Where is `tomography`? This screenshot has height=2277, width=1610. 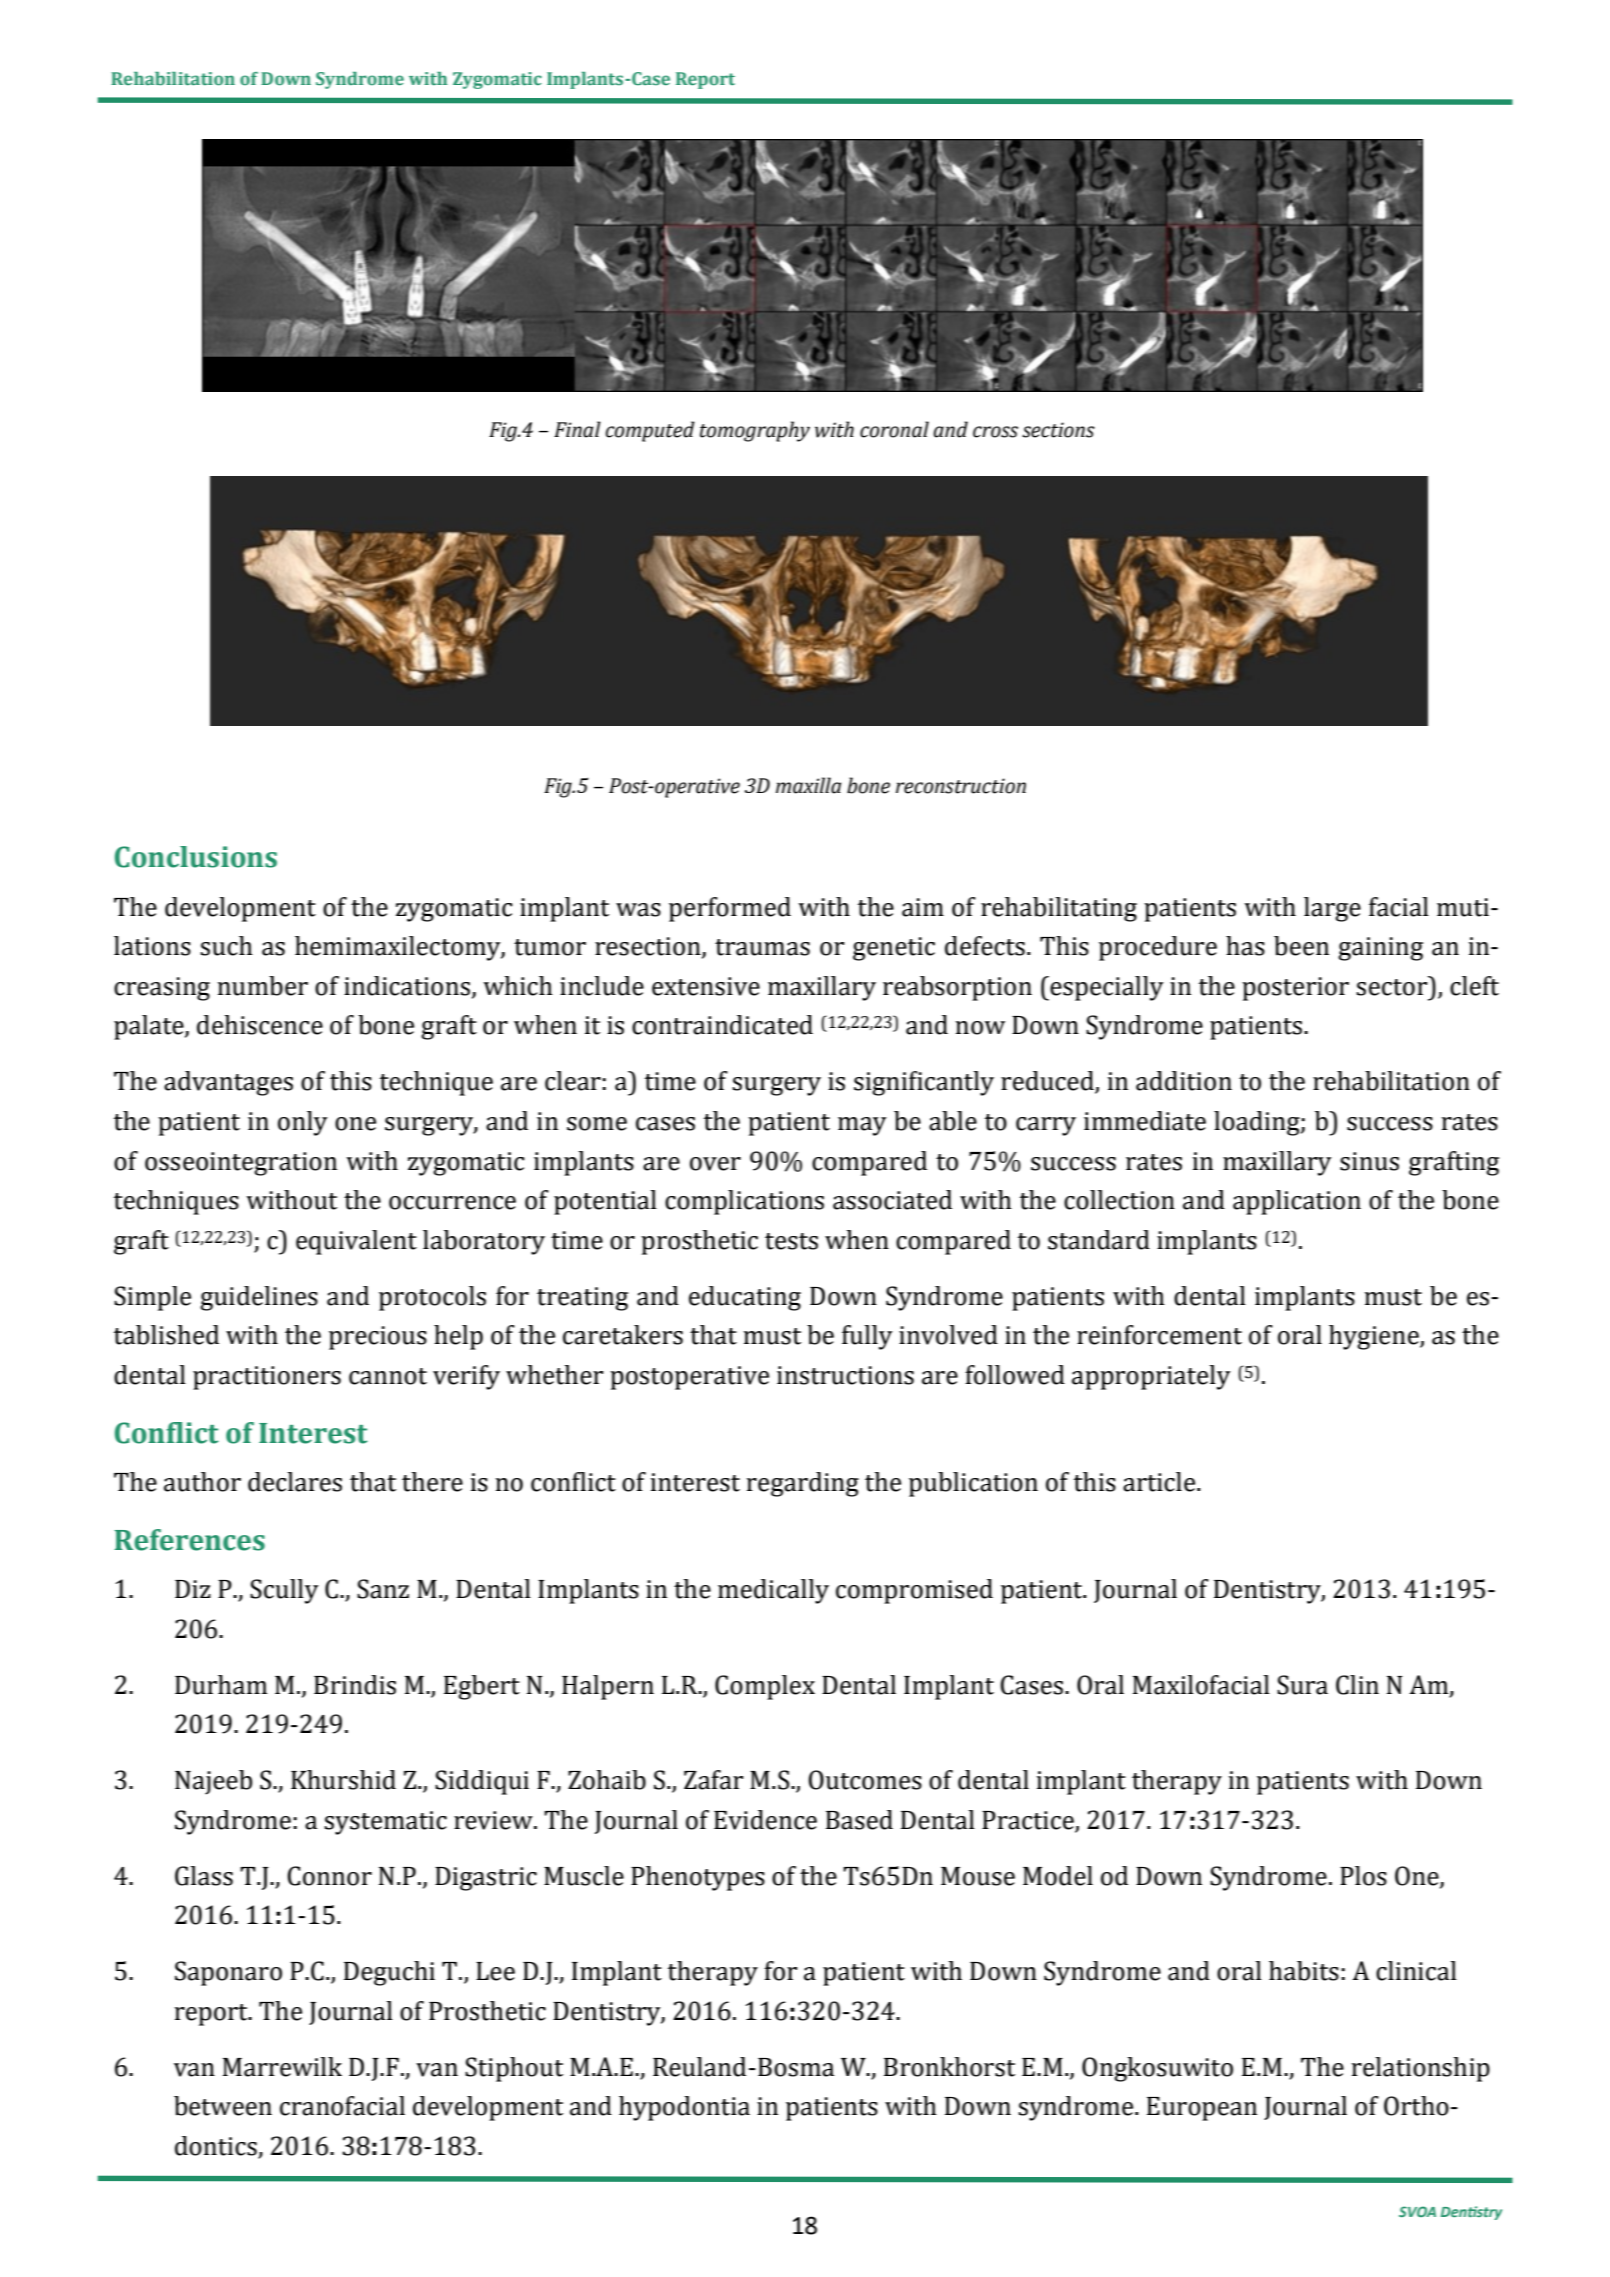
tomography is located at coordinates (755, 431).
